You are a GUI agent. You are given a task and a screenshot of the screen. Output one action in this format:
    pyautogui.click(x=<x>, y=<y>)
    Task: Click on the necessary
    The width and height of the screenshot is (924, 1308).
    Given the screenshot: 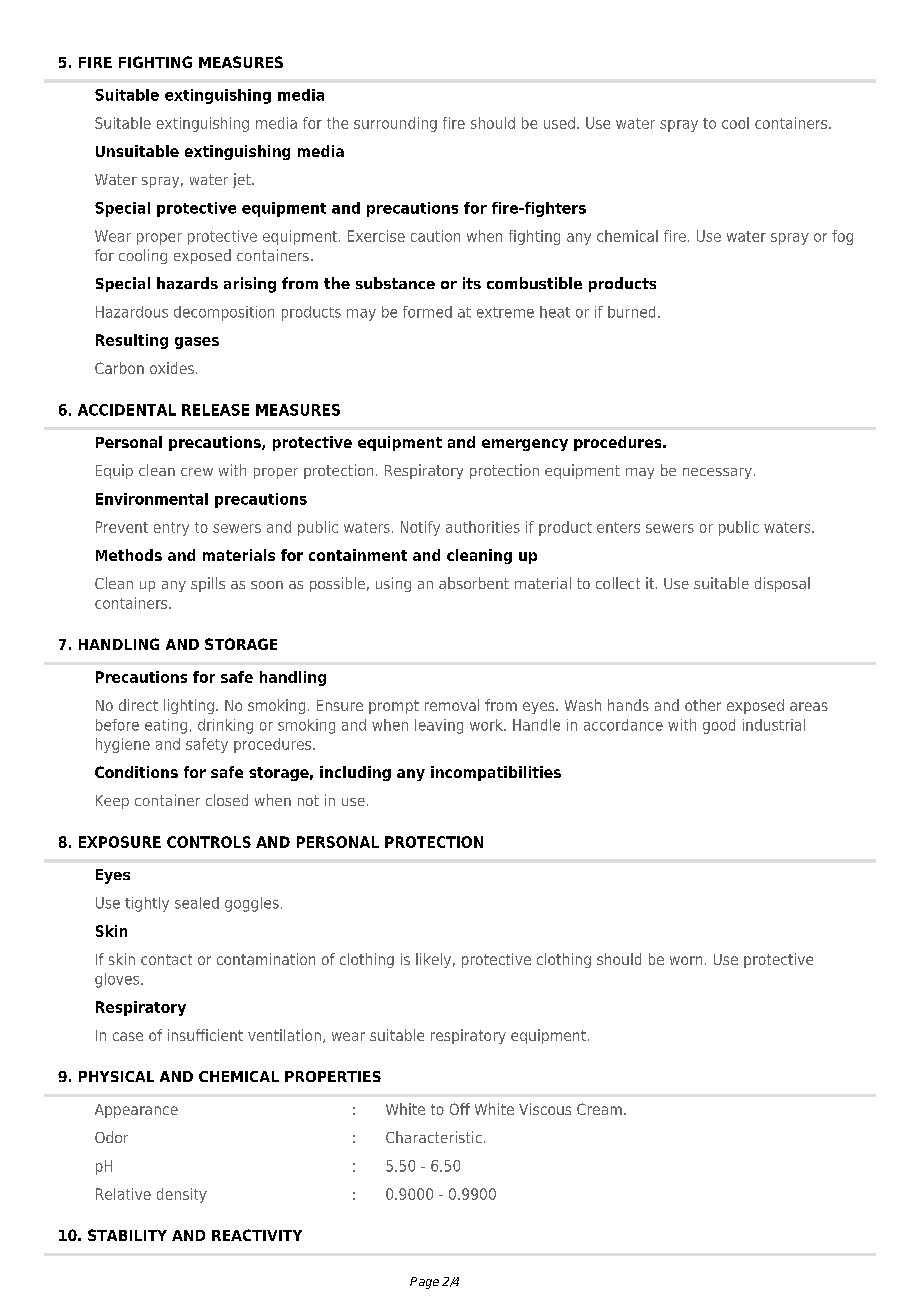 What is the action you would take?
    pyautogui.click(x=717, y=473)
